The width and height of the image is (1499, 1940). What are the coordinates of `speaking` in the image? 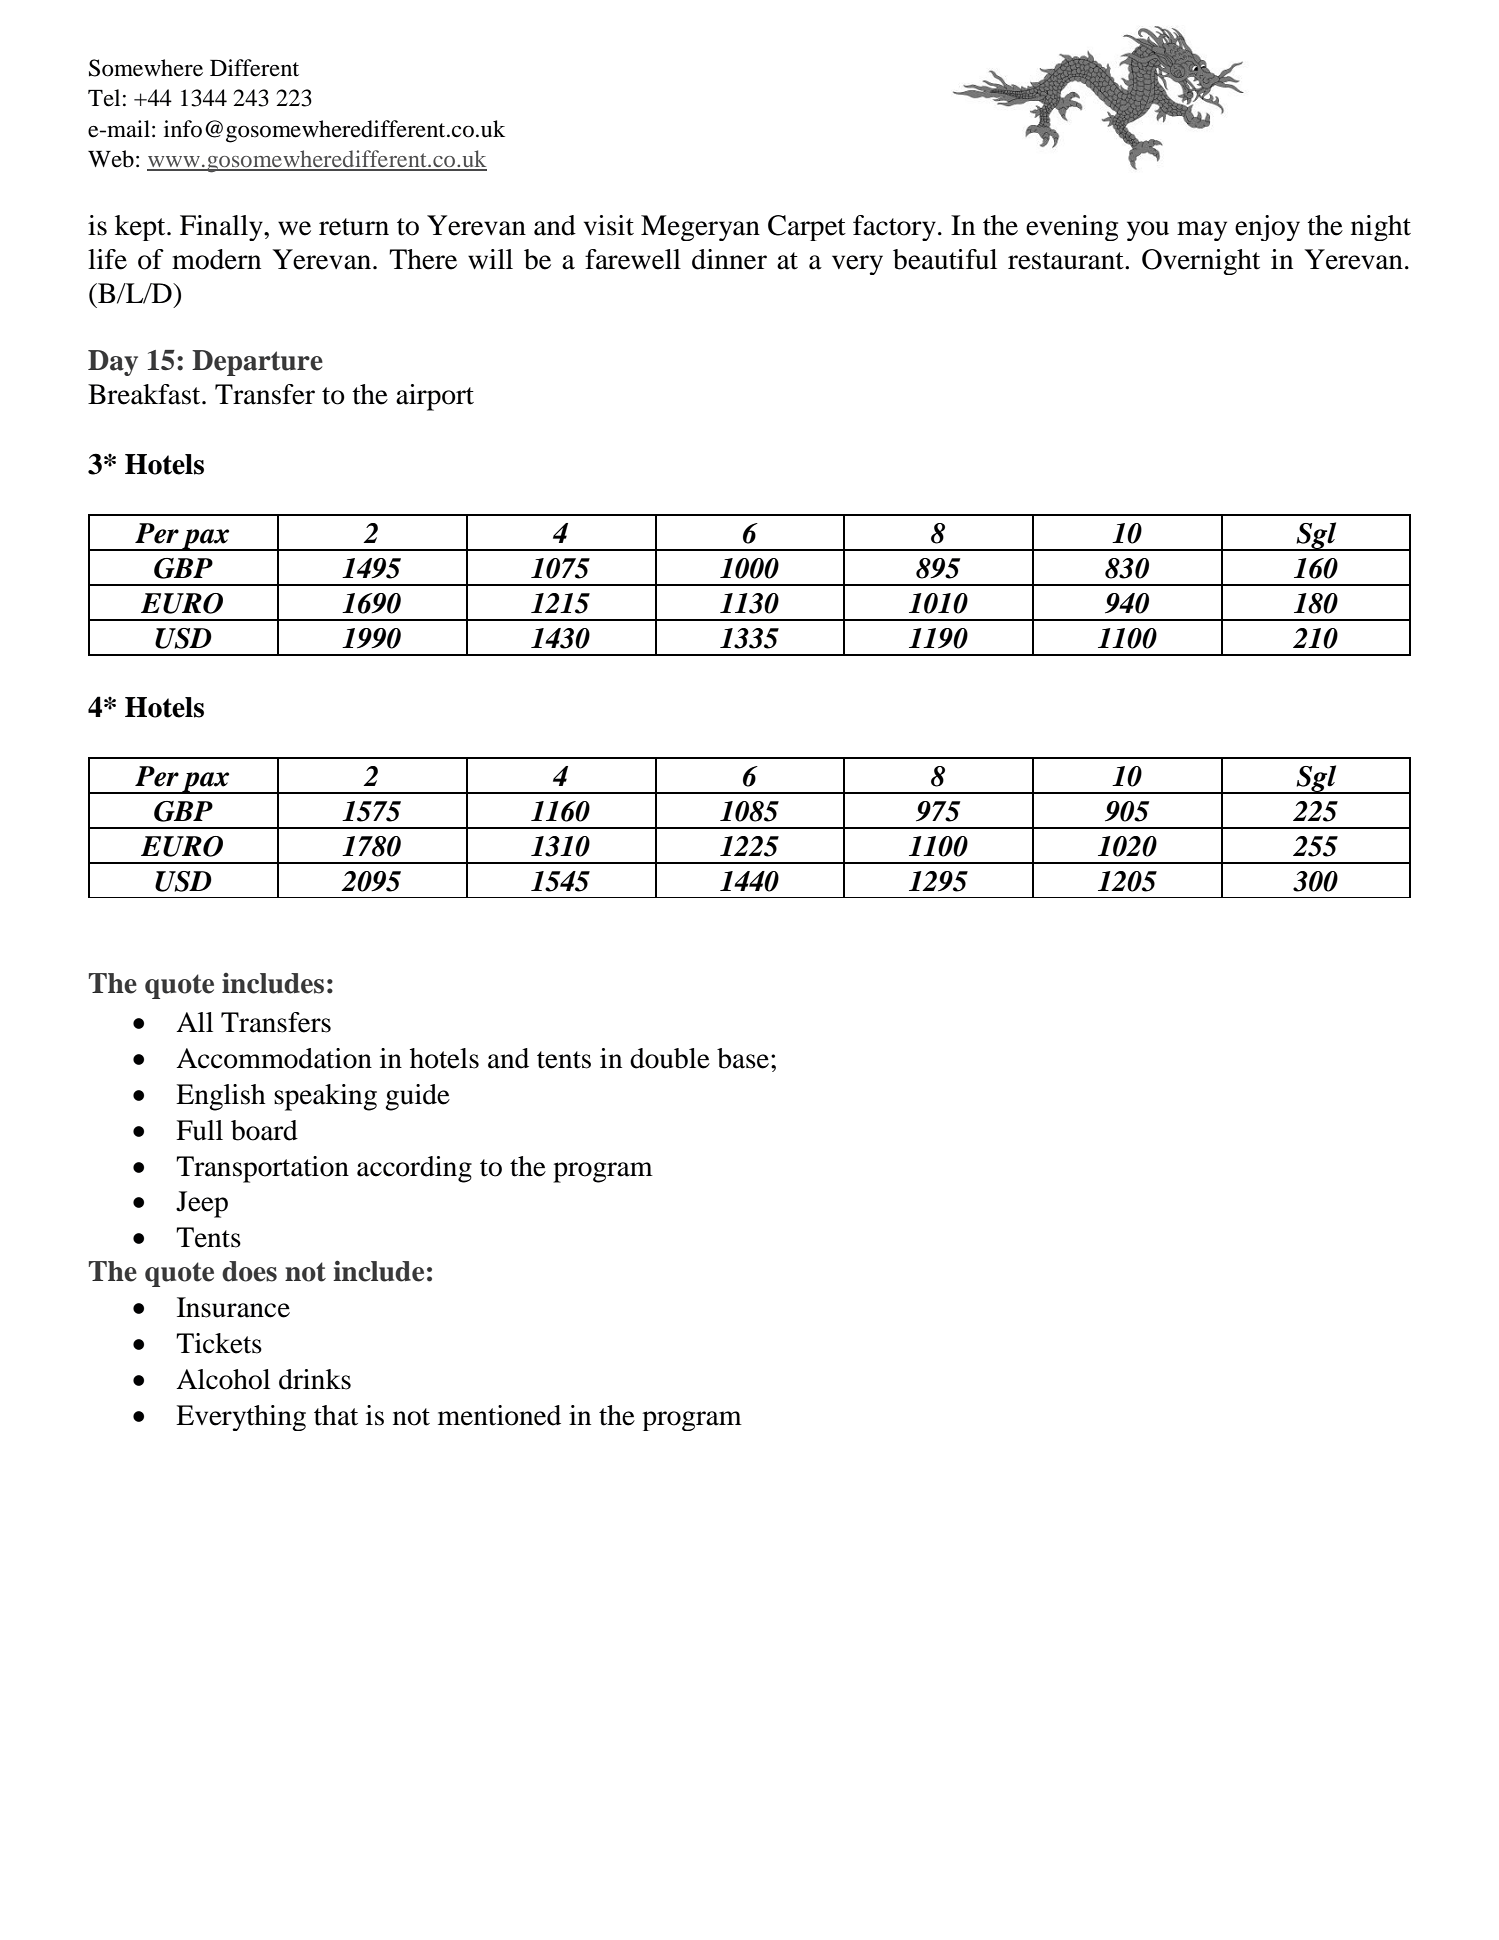 It's located at (325, 1097).
